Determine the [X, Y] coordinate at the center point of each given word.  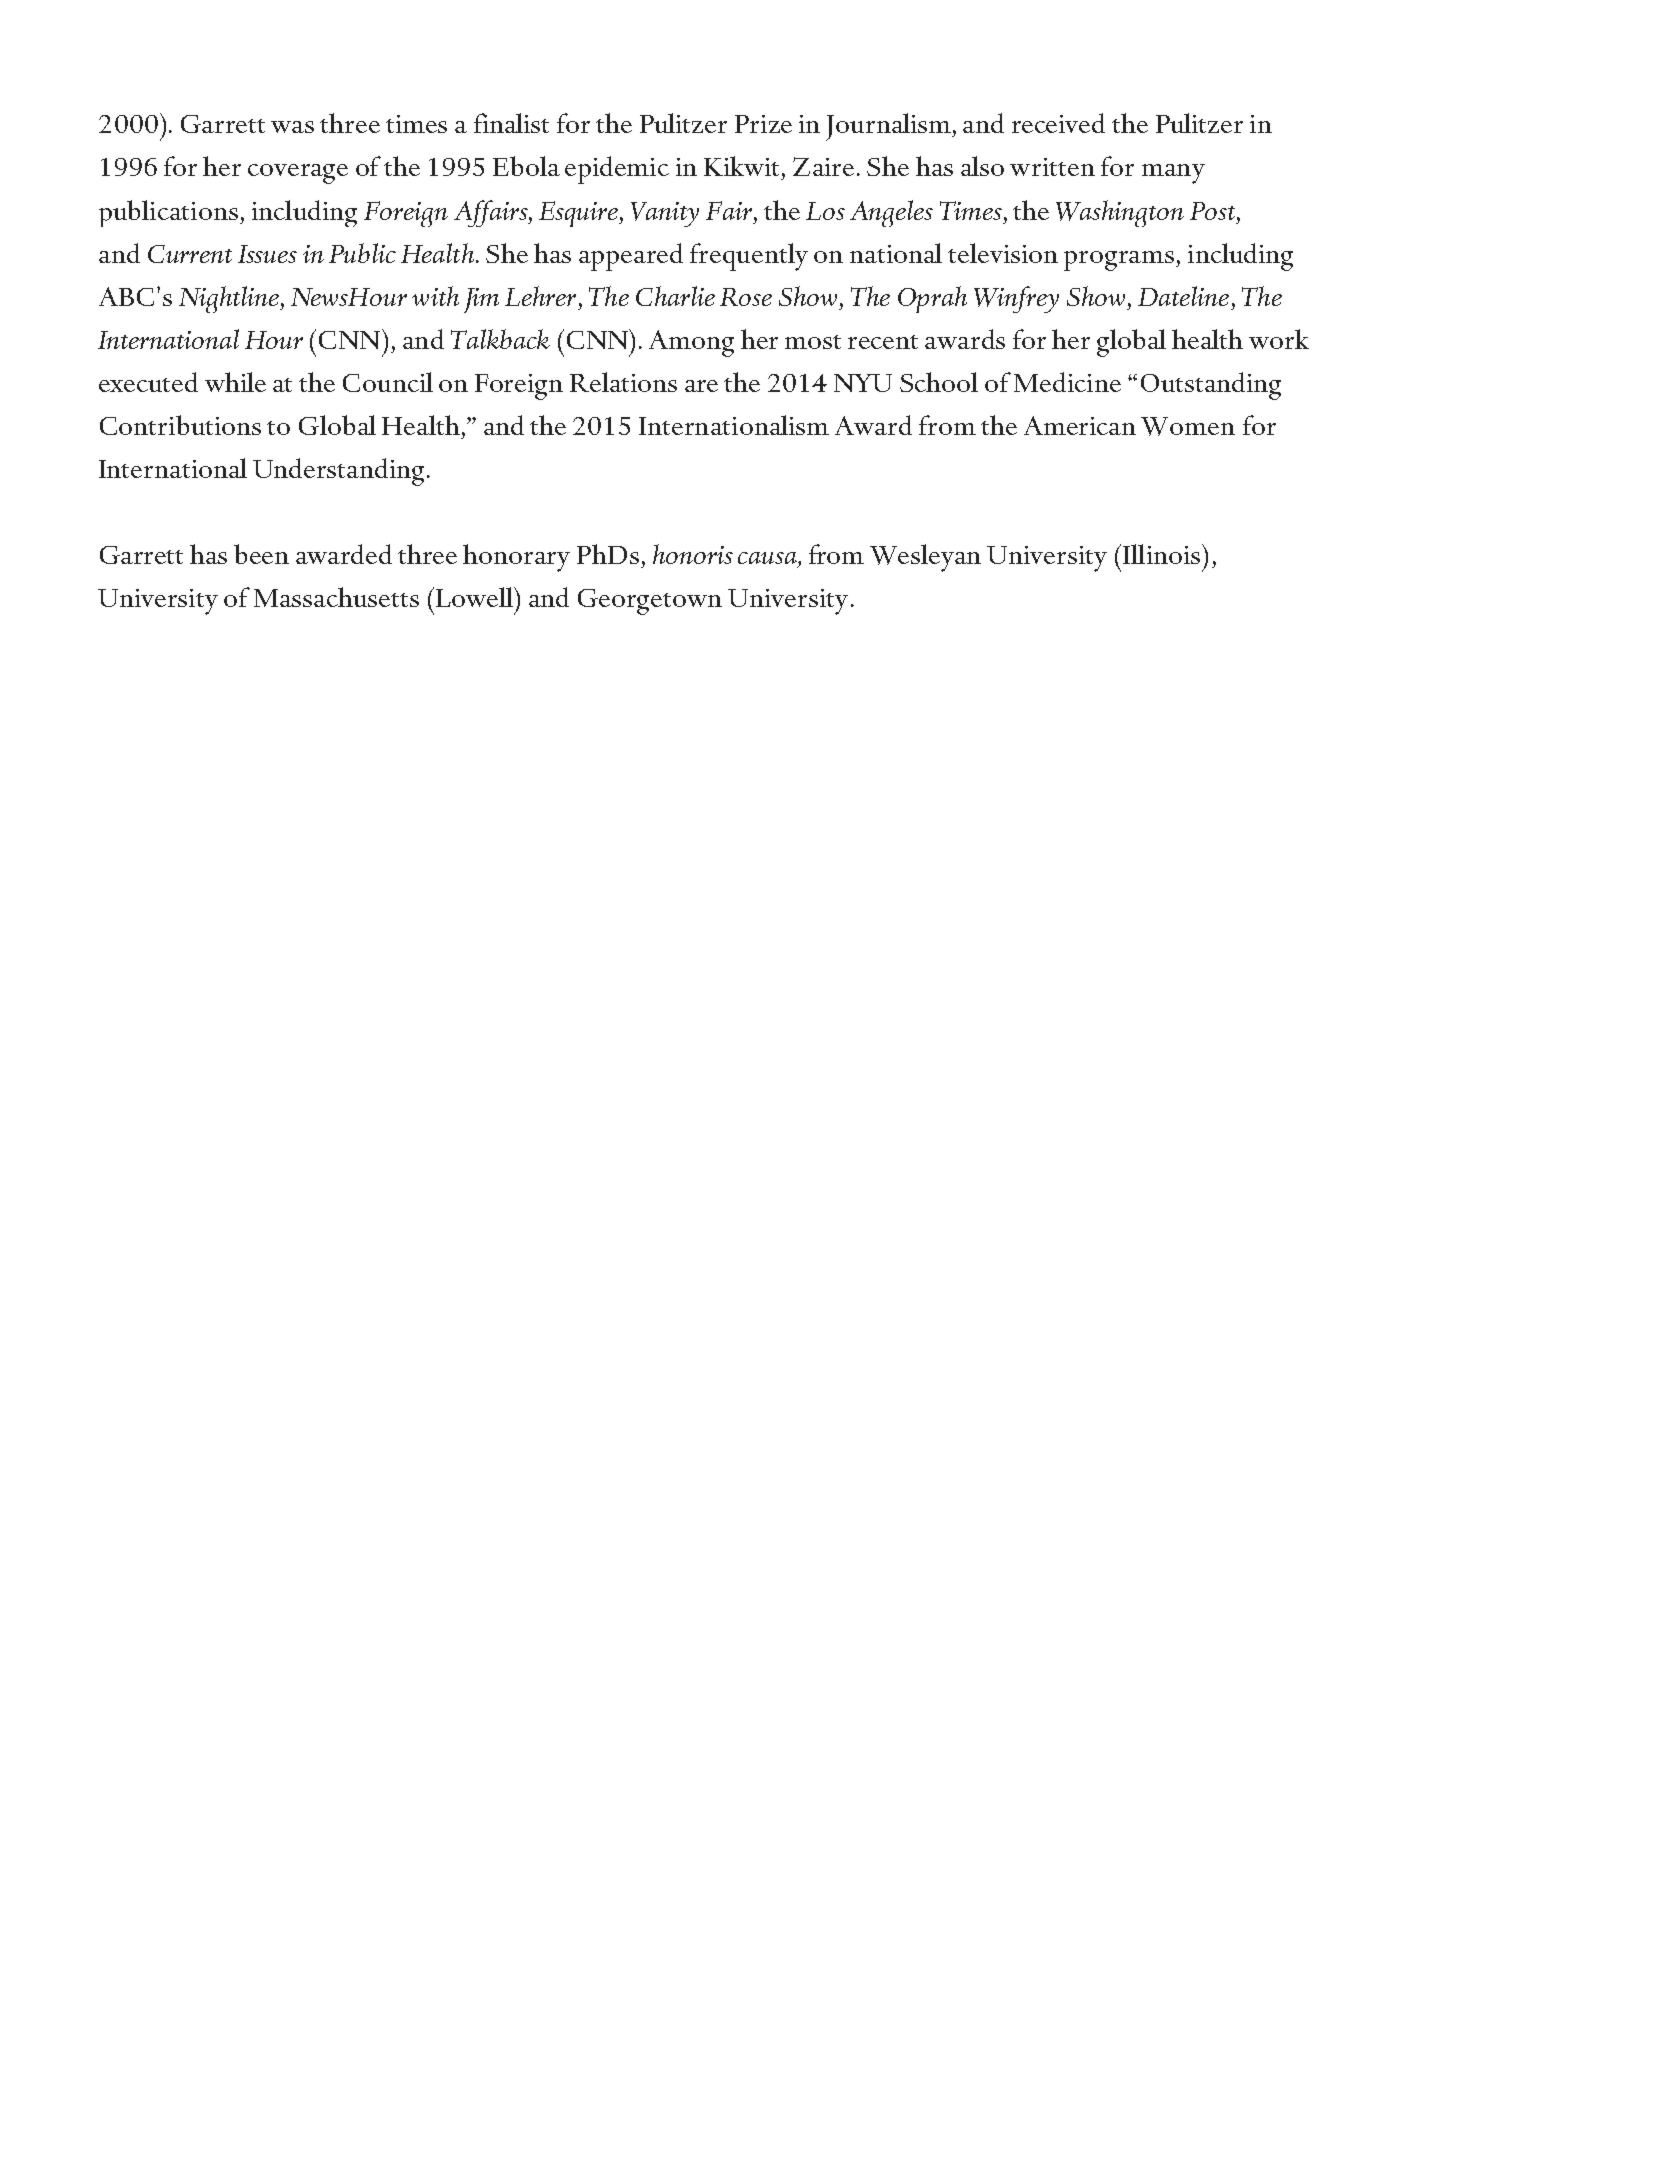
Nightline [230, 299]
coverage [298, 174]
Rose [746, 297]
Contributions [180, 425]
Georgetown [650, 602]
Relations [623, 382]
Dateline [1183, 296]
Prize [763, 124]
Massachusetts [336, 597]
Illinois [1163, 554]
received [1058, 123]
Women [1188, 426]
